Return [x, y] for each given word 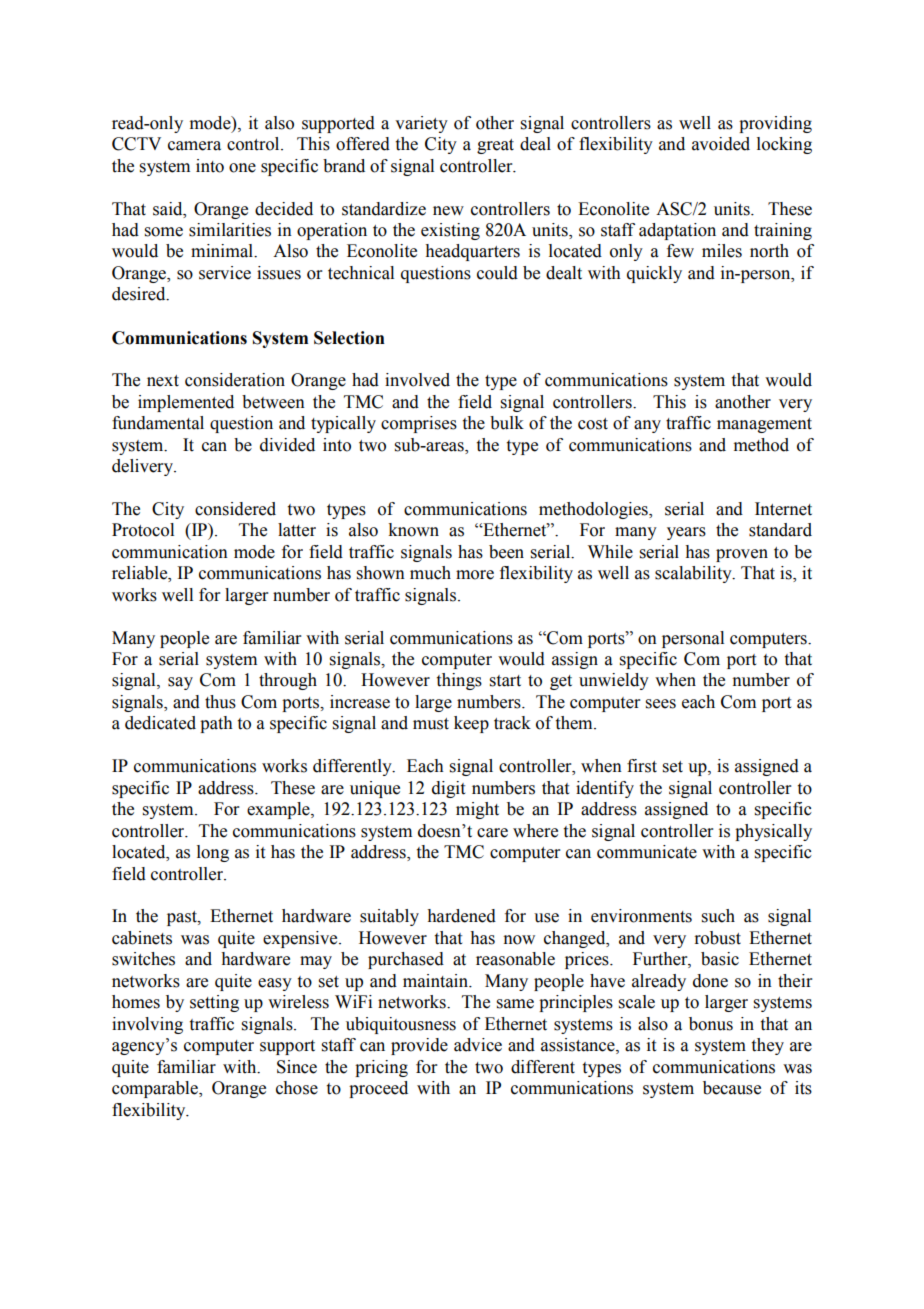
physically [773, 832]
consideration [235, 380]
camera [194, 146]
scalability [694, 574]
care [492, 833]
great [495, 146]
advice [478, 1045]
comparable [156, 1089]
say [180, 683]
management [764, 425]
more [475, 575]
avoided [721, 144]
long [213, 853]
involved [417, 380]
